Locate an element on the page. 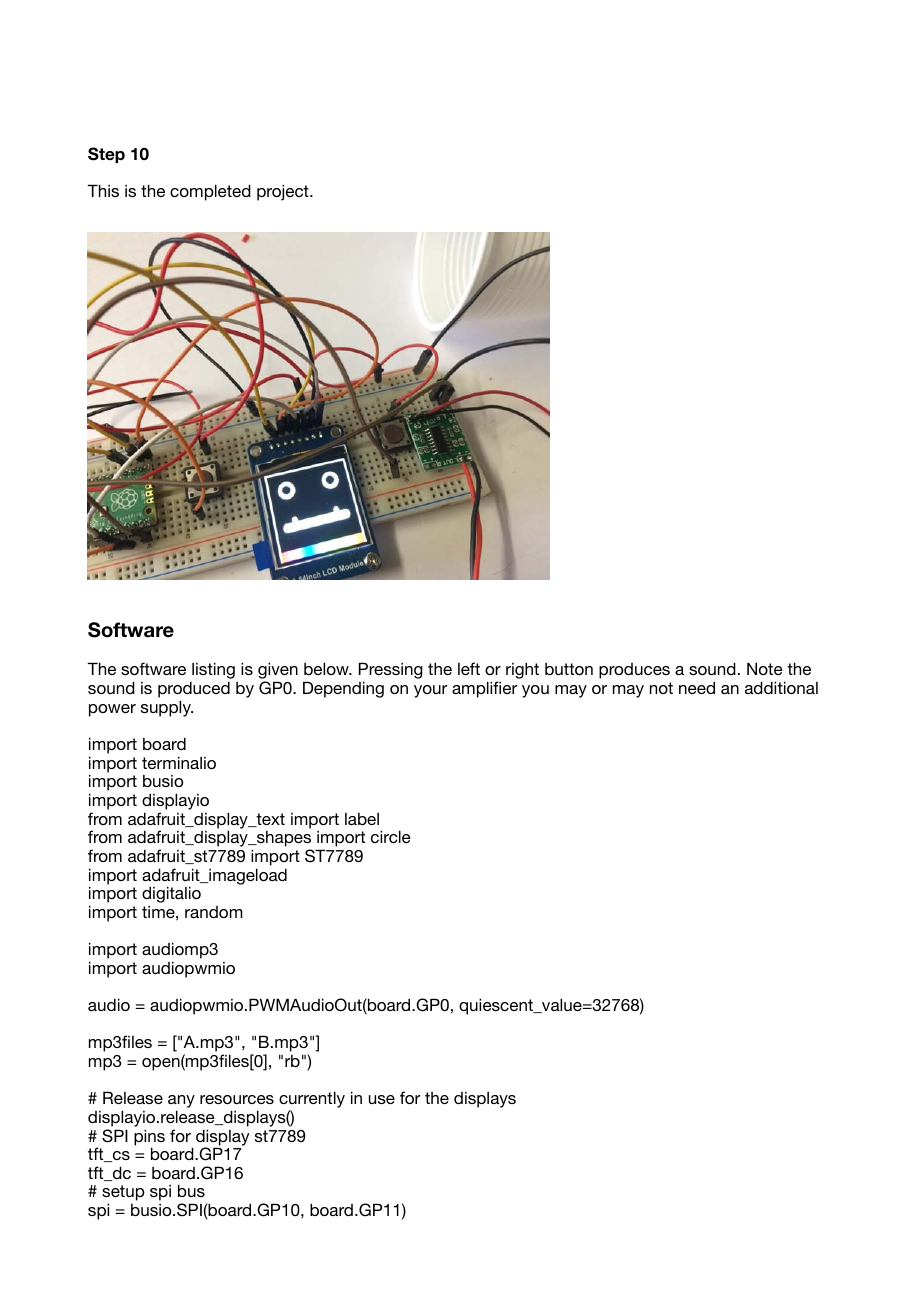 Image resolution: width=924 pixels, height=1308 pixels. produces is located at coordinates (634, 671).
